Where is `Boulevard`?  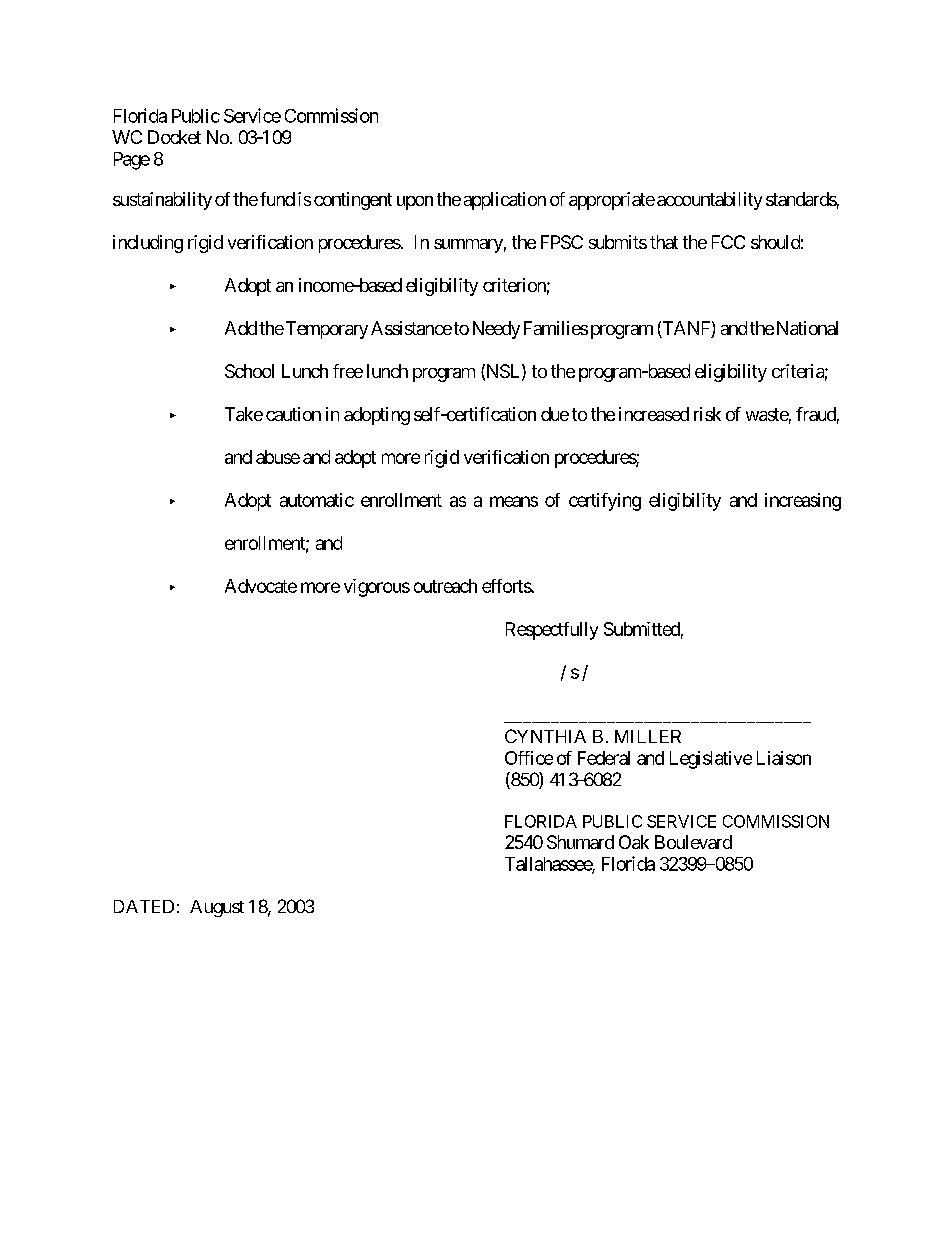 Boulevard is located at coordinates (693, 842).
